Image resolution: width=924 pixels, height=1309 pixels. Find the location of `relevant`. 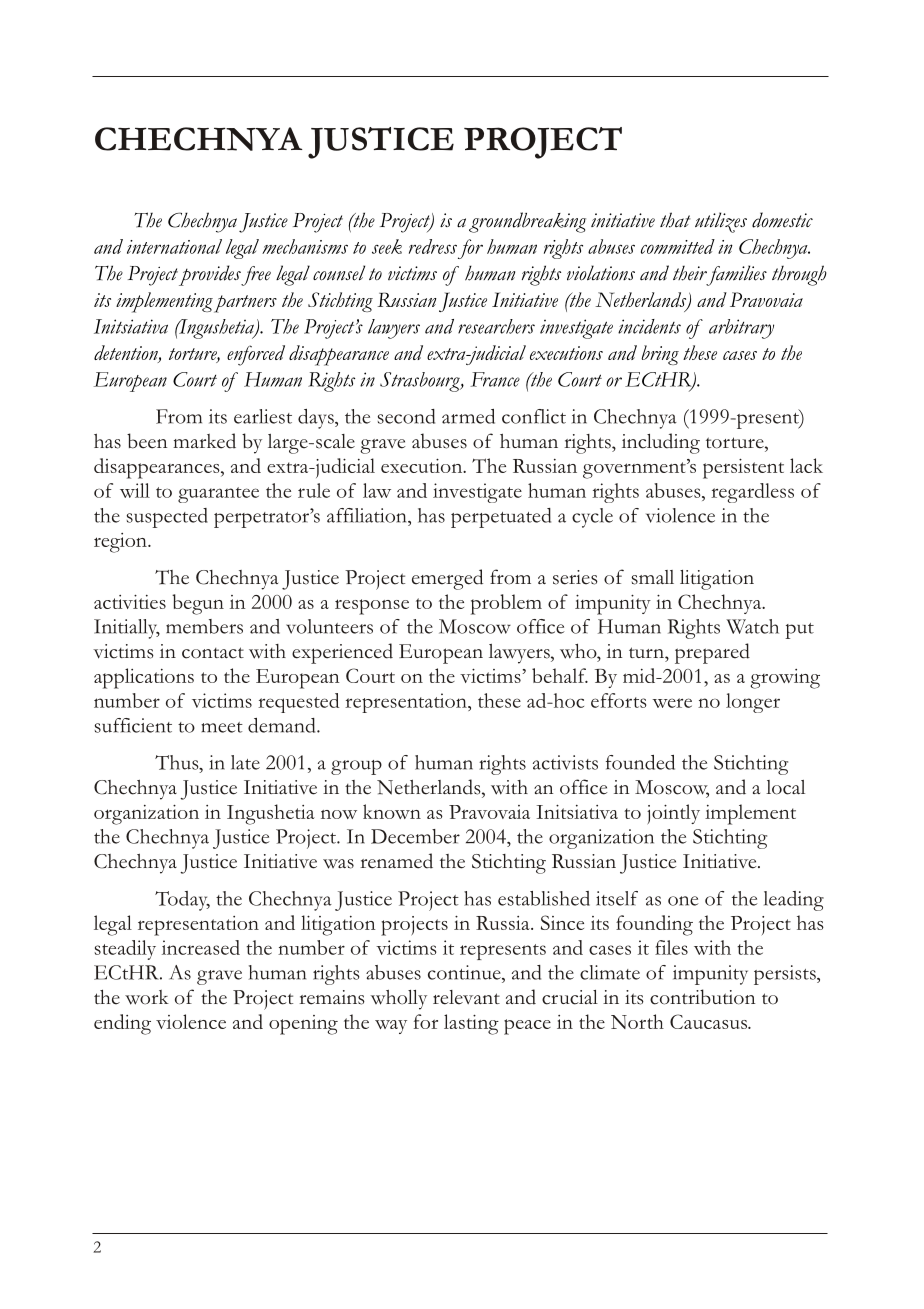

relevant is located at coordinates (466, 997).
